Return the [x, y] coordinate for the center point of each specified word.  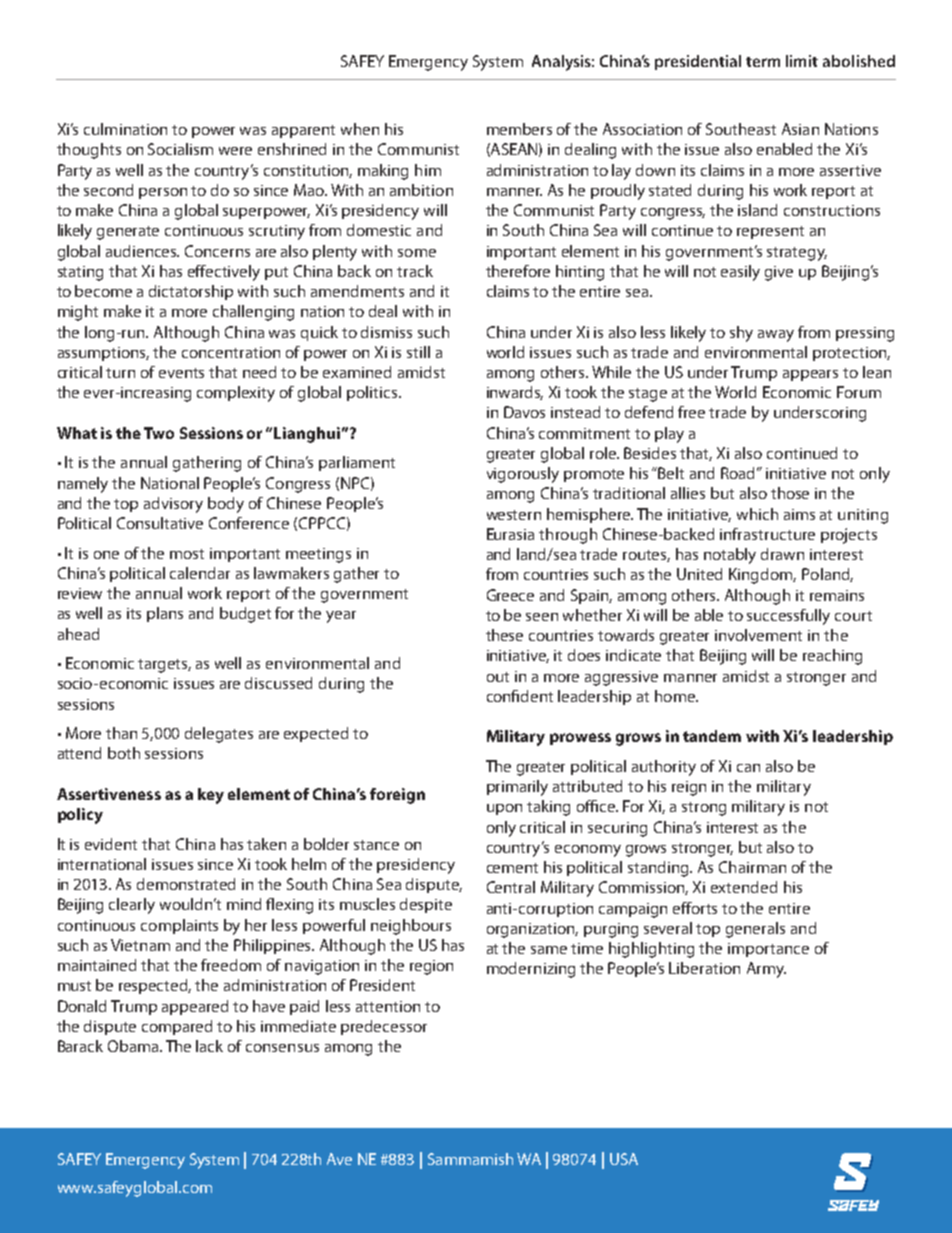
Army [766, 970]
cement [512, 868]
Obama [134, 1046]
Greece [510, 595]
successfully [788, 617]
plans [165, 614]
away [776, 336]
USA [624, 1159]
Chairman [752, 867]
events [181, 373]
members [519, 129]
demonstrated [186, 884]
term [763, 62]
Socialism [180, 149]
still [418, 352]
